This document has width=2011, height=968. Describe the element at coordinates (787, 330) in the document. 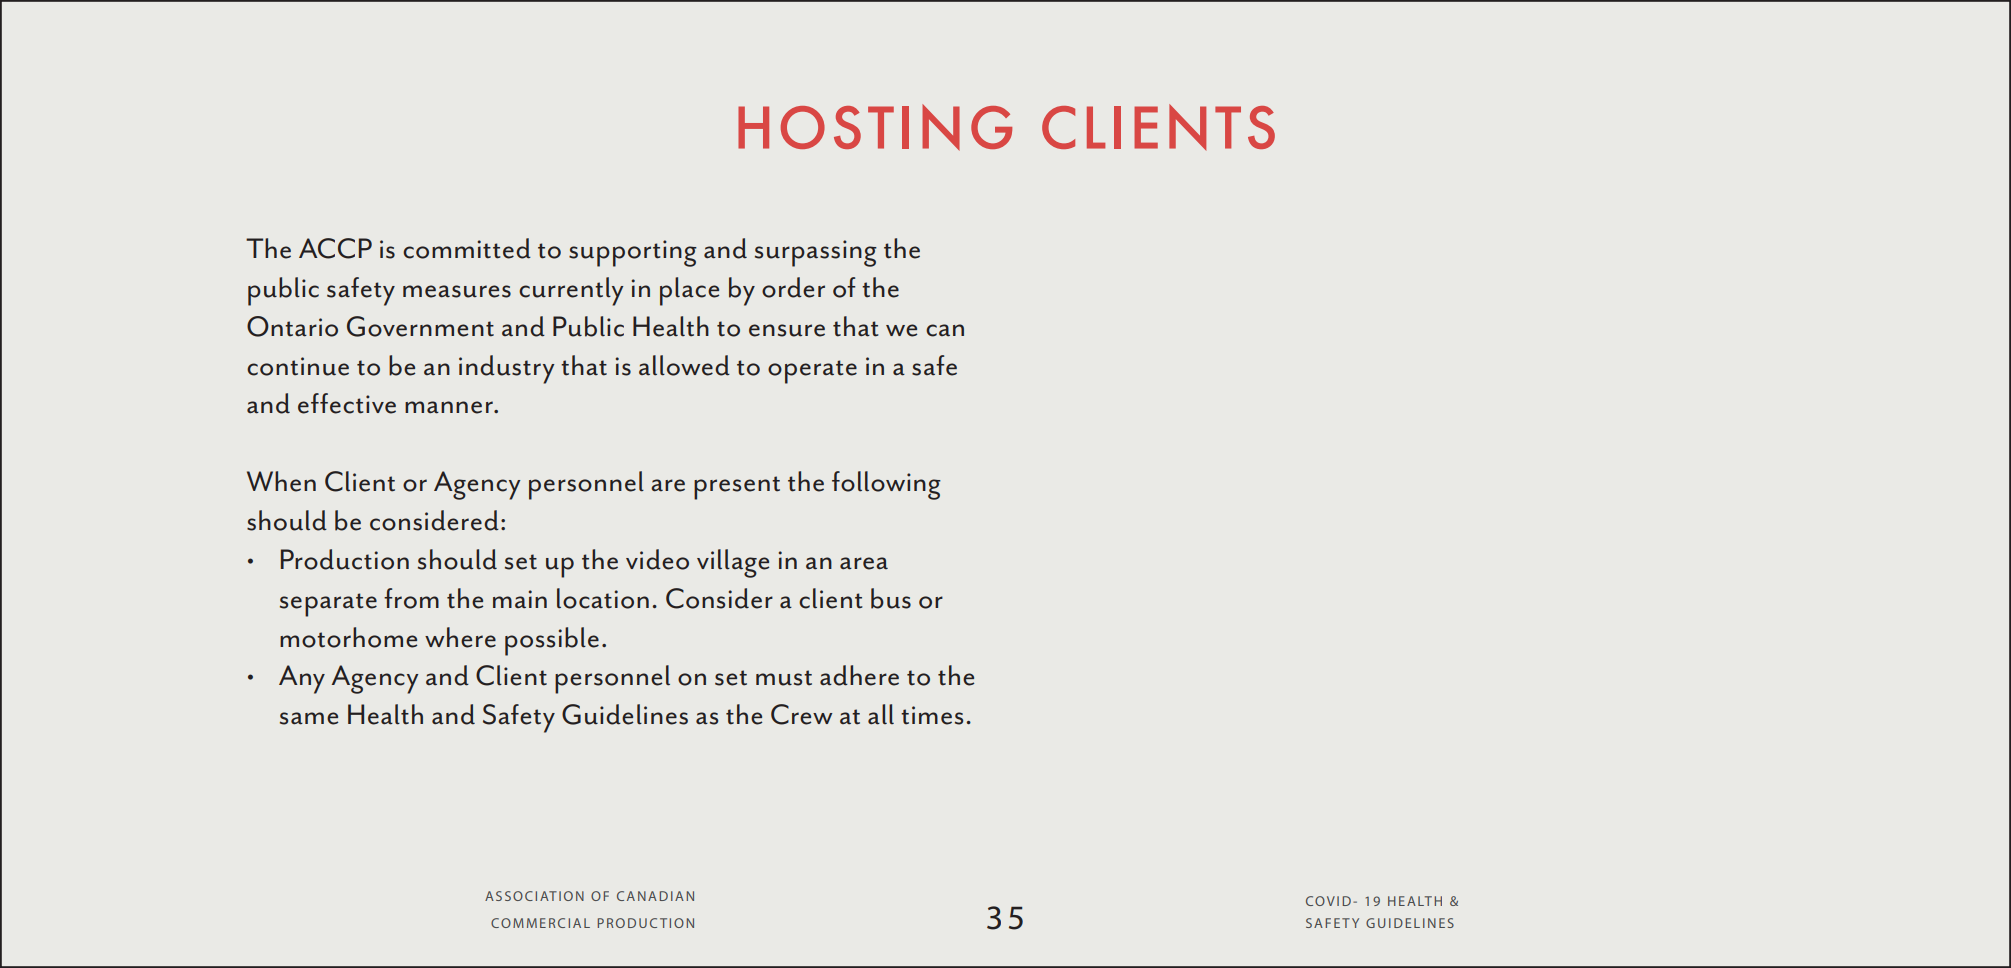

I see `ensure` at that location.
